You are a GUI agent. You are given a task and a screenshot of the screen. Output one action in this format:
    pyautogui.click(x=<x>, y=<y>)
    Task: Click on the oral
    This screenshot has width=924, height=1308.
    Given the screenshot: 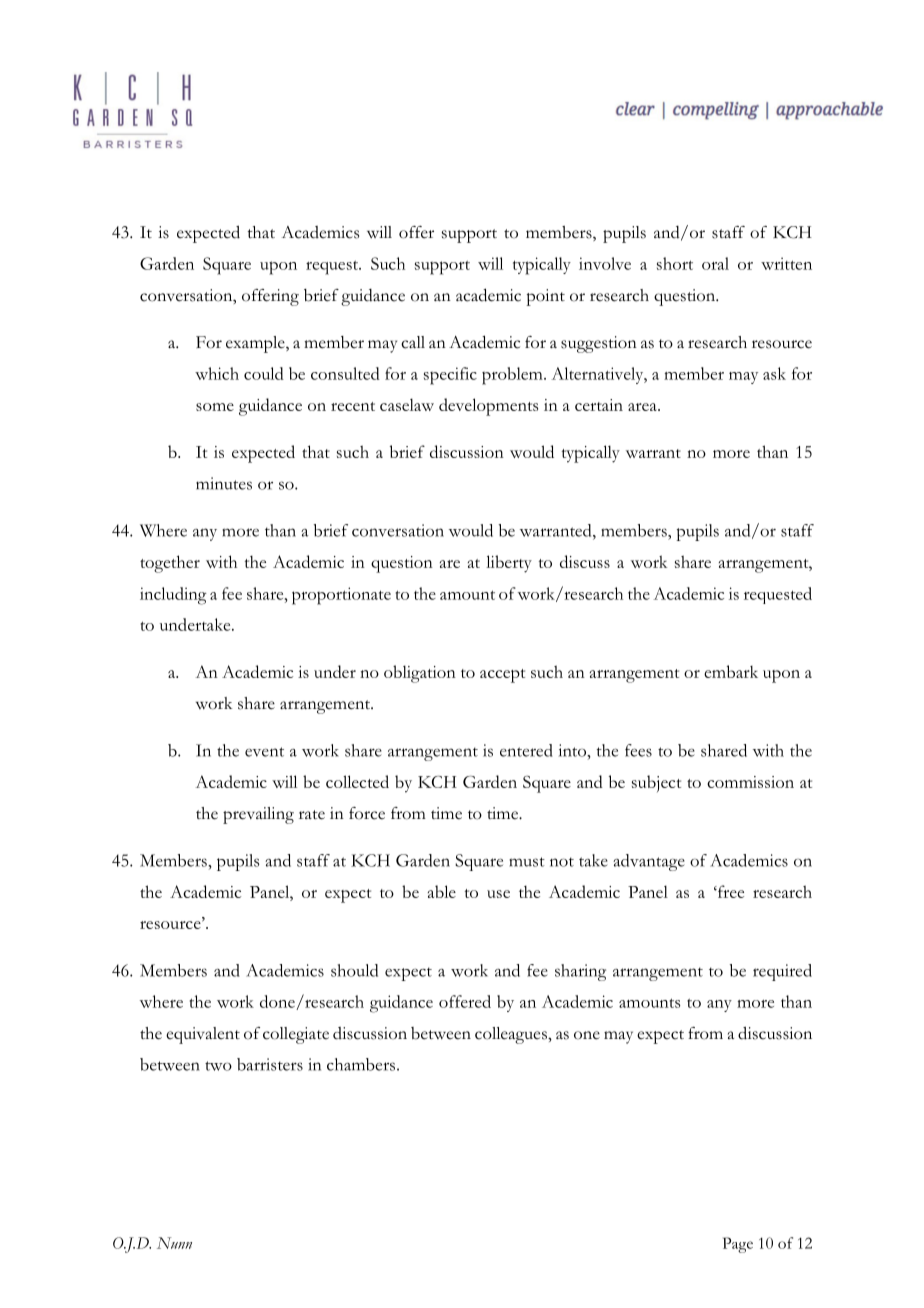 What is the action you would take?
    pyautogui.click(x=715, y=263)
